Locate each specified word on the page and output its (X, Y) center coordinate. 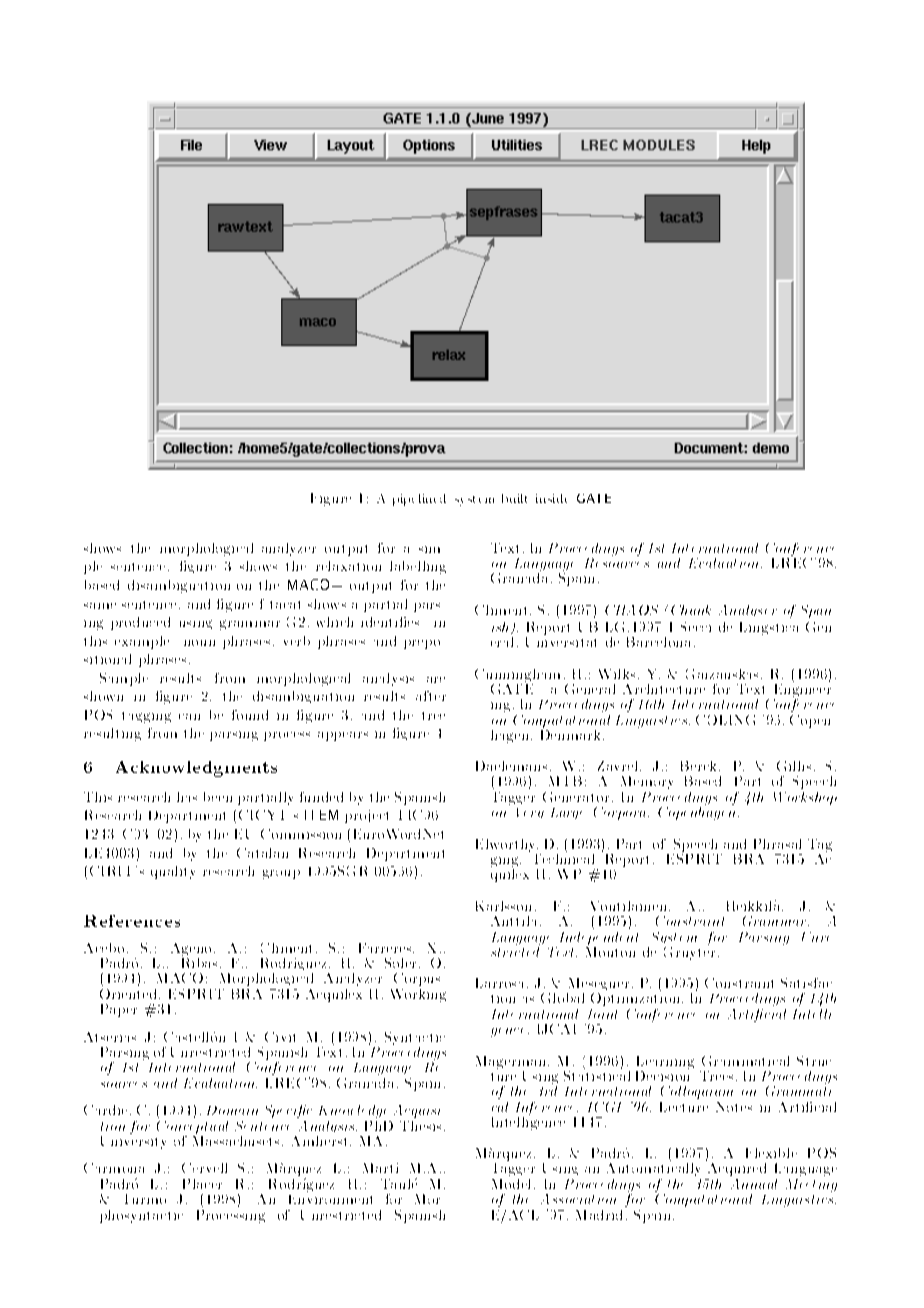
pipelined (419, 500)
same (100, 606)
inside (551, 498)
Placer (202, 1184)
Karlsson (503, 906)
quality (173, 872)
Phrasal (777, 844)
